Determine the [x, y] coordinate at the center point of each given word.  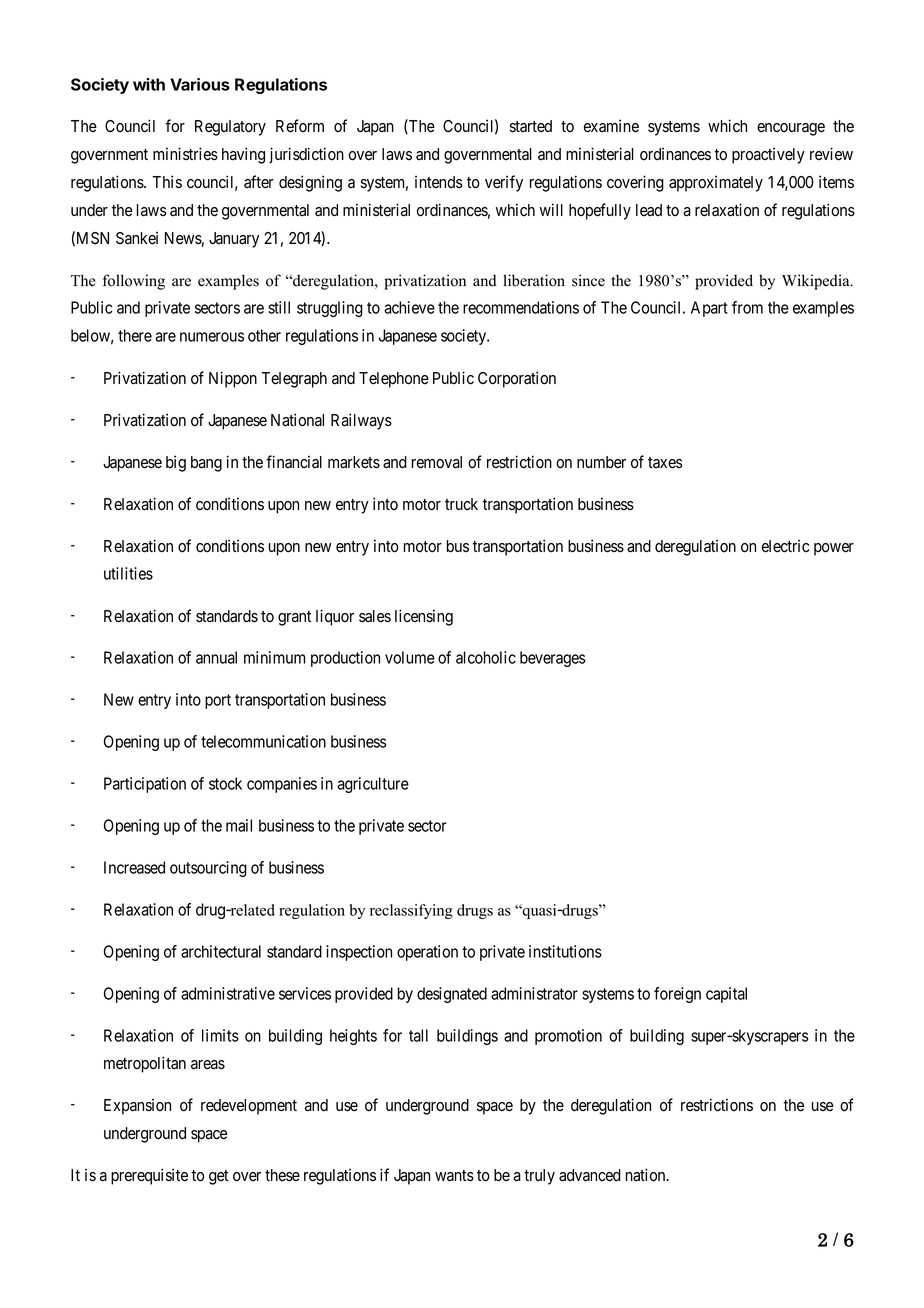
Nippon [233, 379]
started [531, 126]
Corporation [517, 379]
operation [427, 953]
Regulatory [230, 128]
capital [726, 995]
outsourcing [208, 869]
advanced [590, 1175]
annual [216, 657]
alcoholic [486, 657]
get [219, 1177]
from [747, 307]
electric [785, 546]
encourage [791, 129]
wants [454, 1176]
